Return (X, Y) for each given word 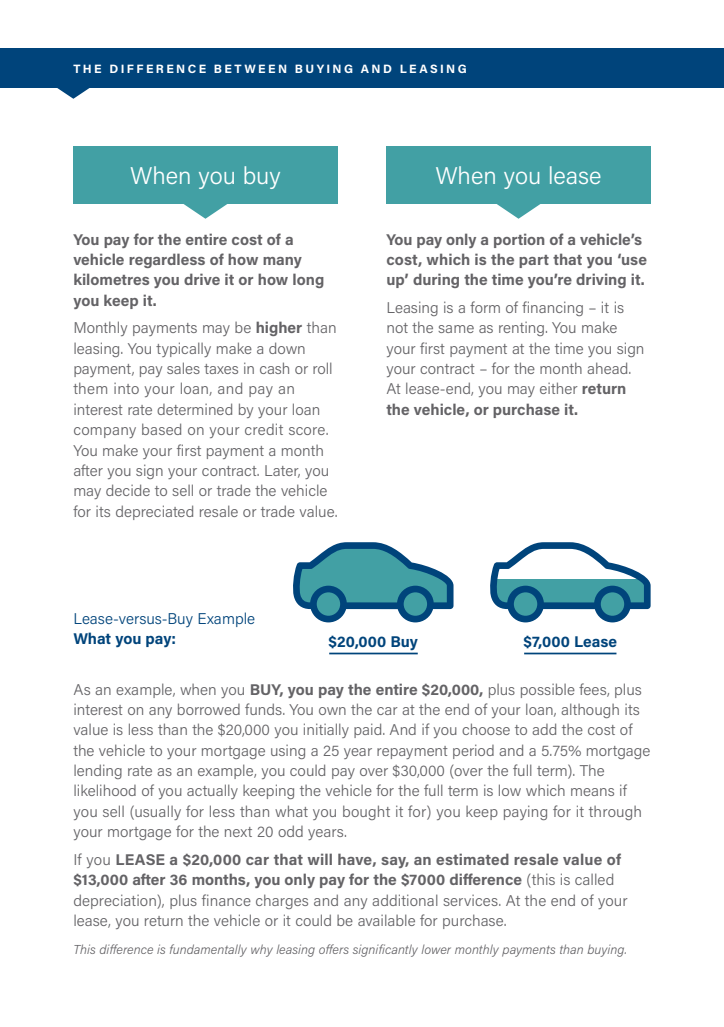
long (308, 280)
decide (128, 490)
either (559, 388)
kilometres (111, 279)
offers (334, 949)
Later (282, 471)
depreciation (116, 901)
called (594, 879)
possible (548, 690)
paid (369, 730)
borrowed (209, 709)
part (534, 261)
